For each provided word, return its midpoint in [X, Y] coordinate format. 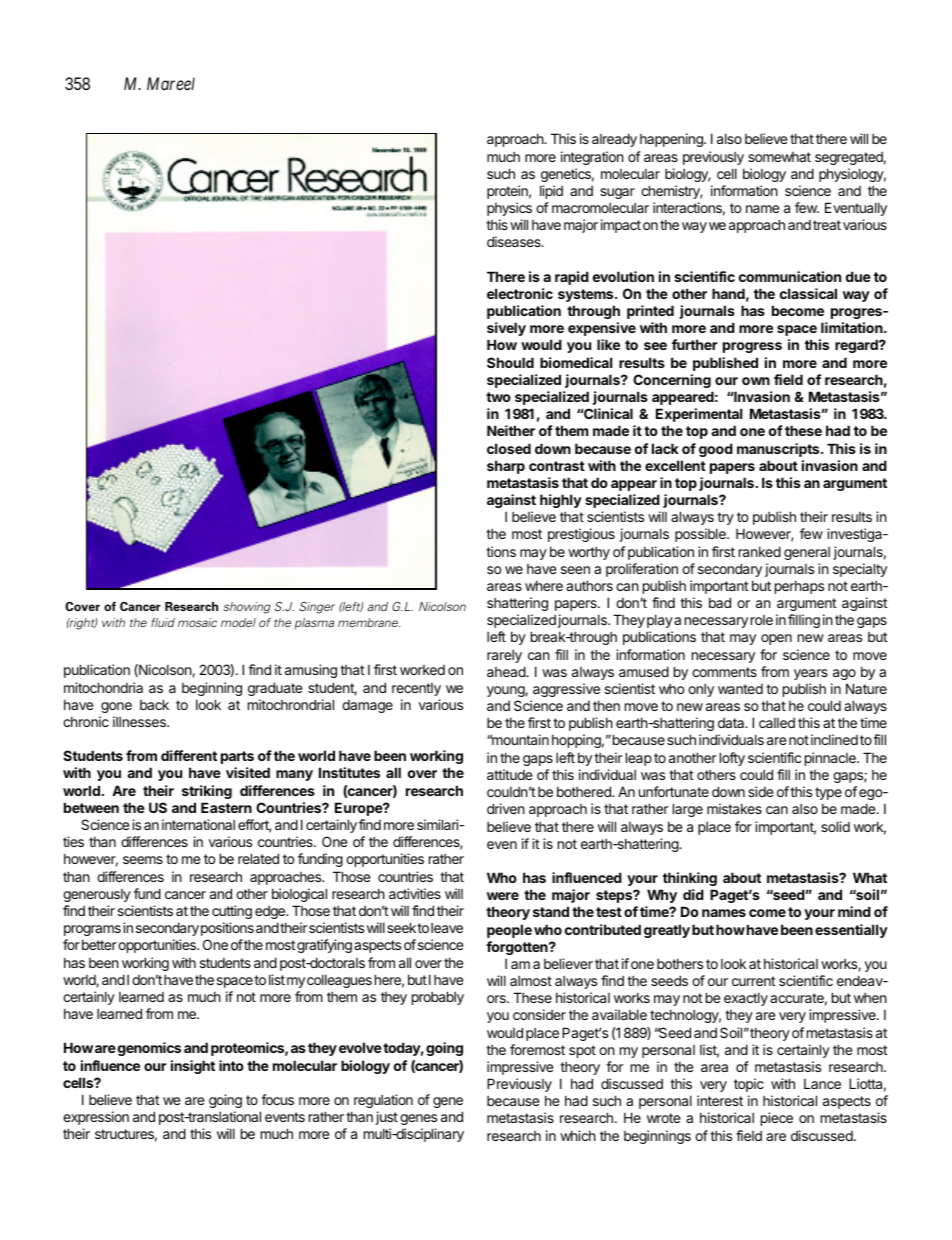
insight [193, 1067]
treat [827, 225]
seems [143, 860]
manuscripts [779, 450]
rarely [504, 656]
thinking [690, 879]
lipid [551, 192]
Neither [511, 430]
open [776, 639]
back [154, 704]
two [498, 397]
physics [509, 209]
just [387, 1118]
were [503, 896]
